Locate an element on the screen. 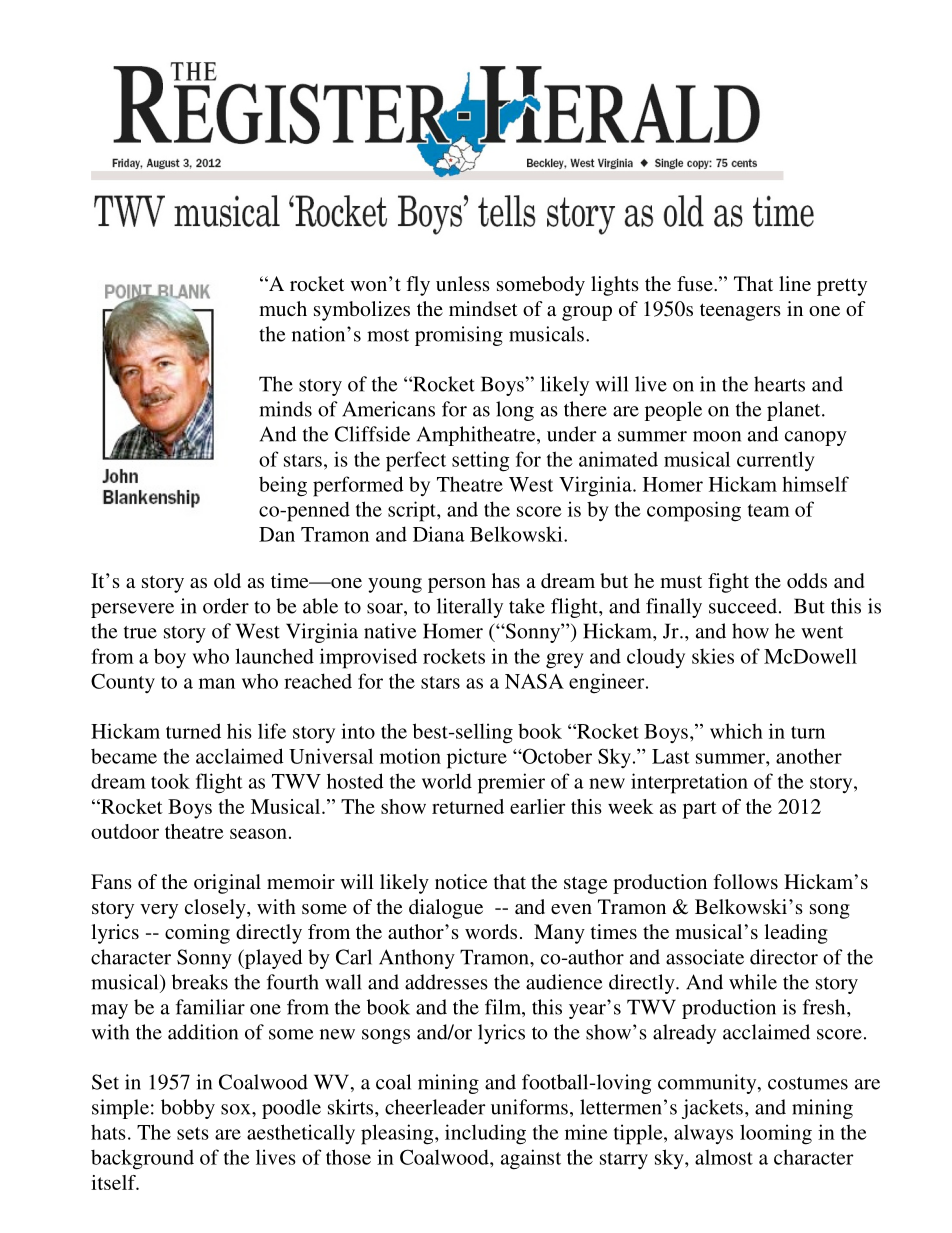 This screenshot has width=952, height=1233. follows is located at coordinates (745, 881).
